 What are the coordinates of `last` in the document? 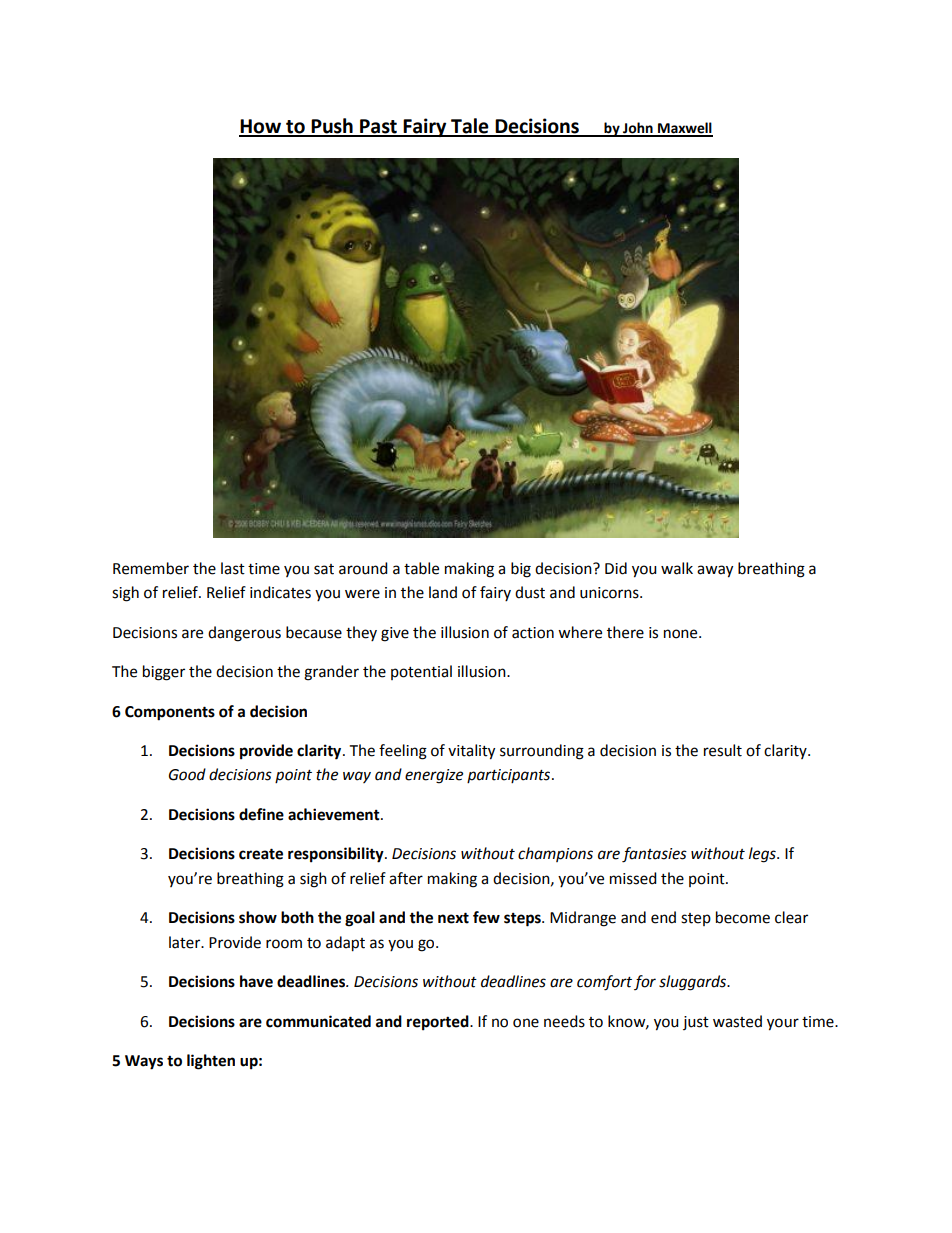 It's located at (233, 568).
